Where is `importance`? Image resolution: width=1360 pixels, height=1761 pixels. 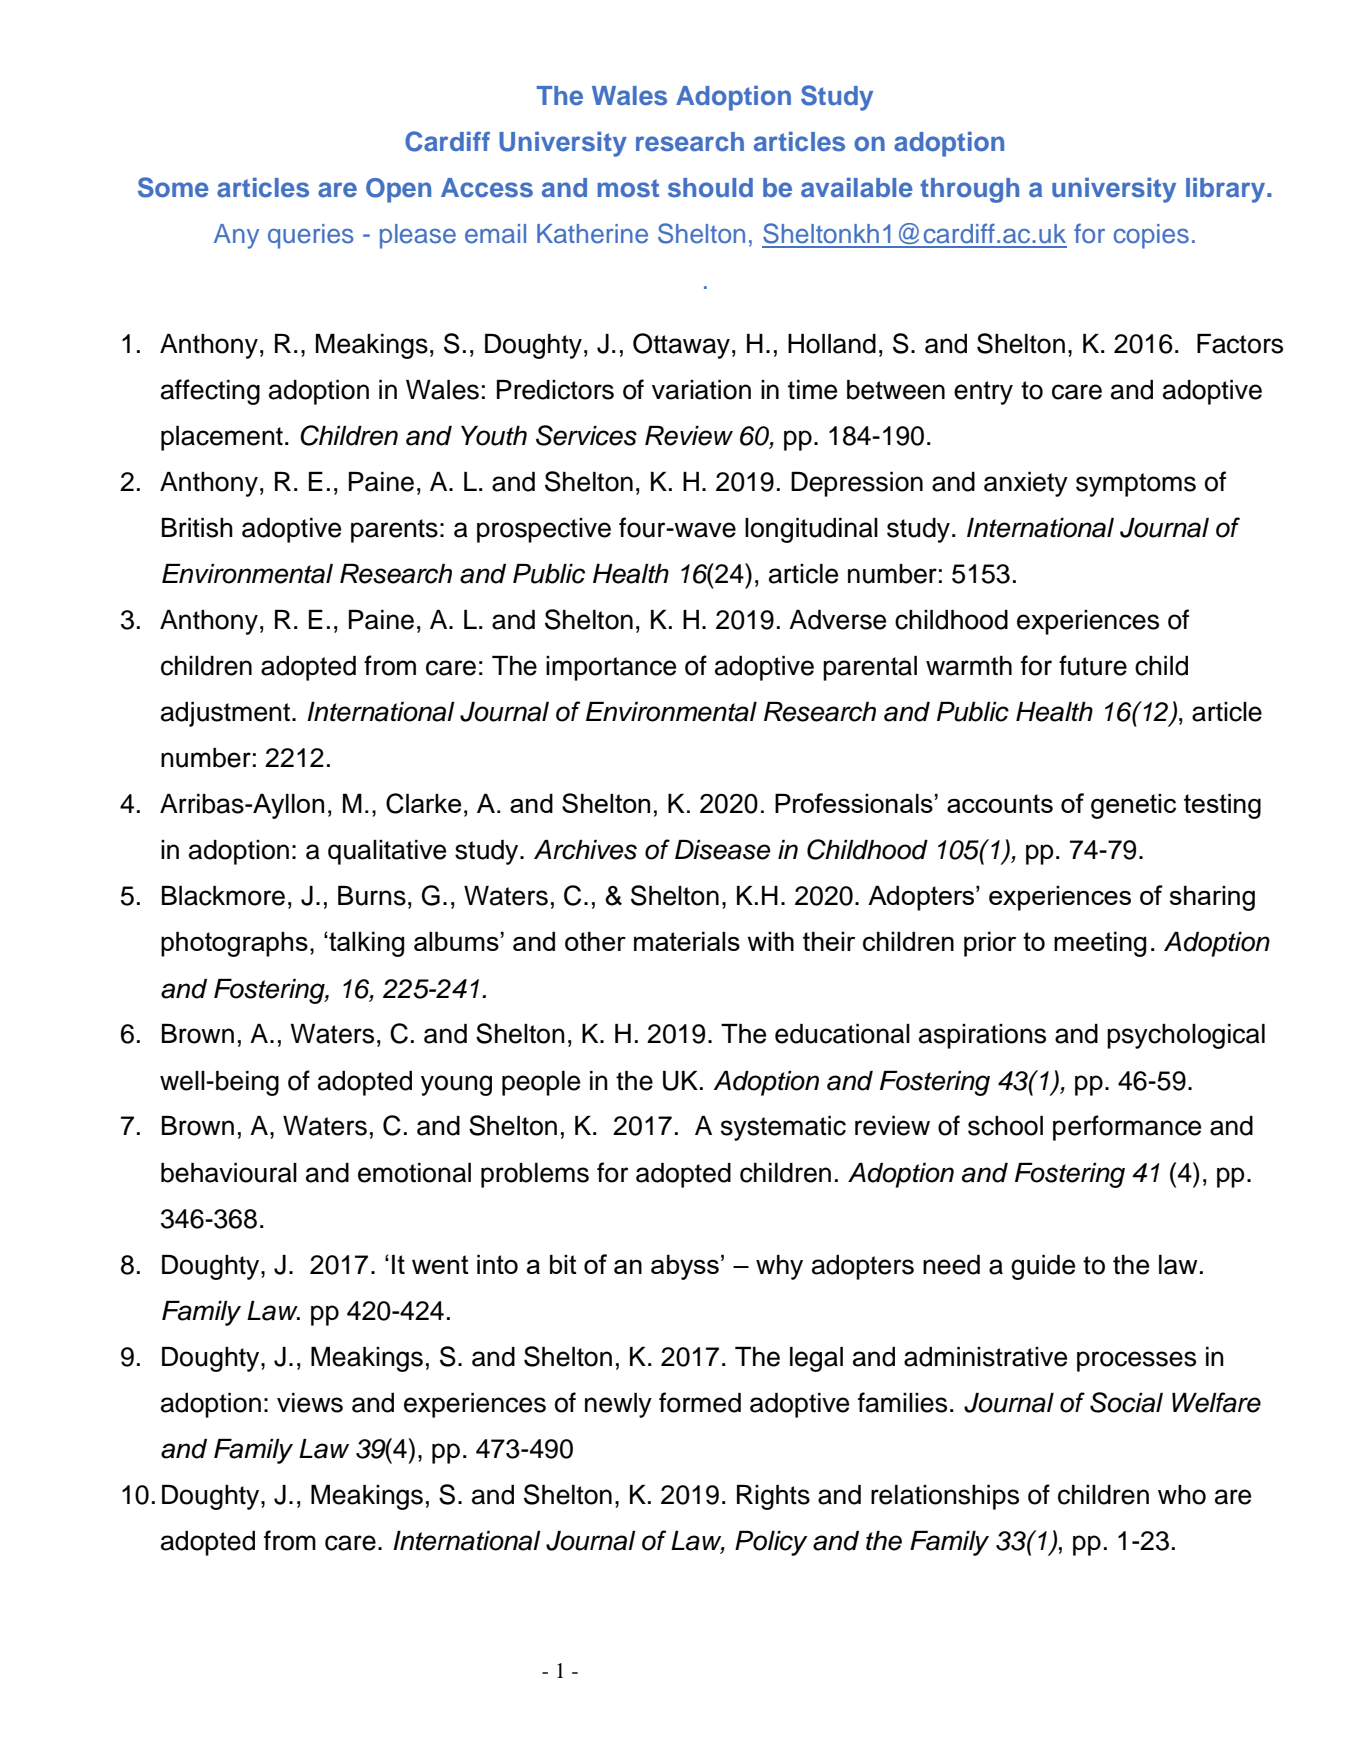
importance is located at coordinates (611, 668).
